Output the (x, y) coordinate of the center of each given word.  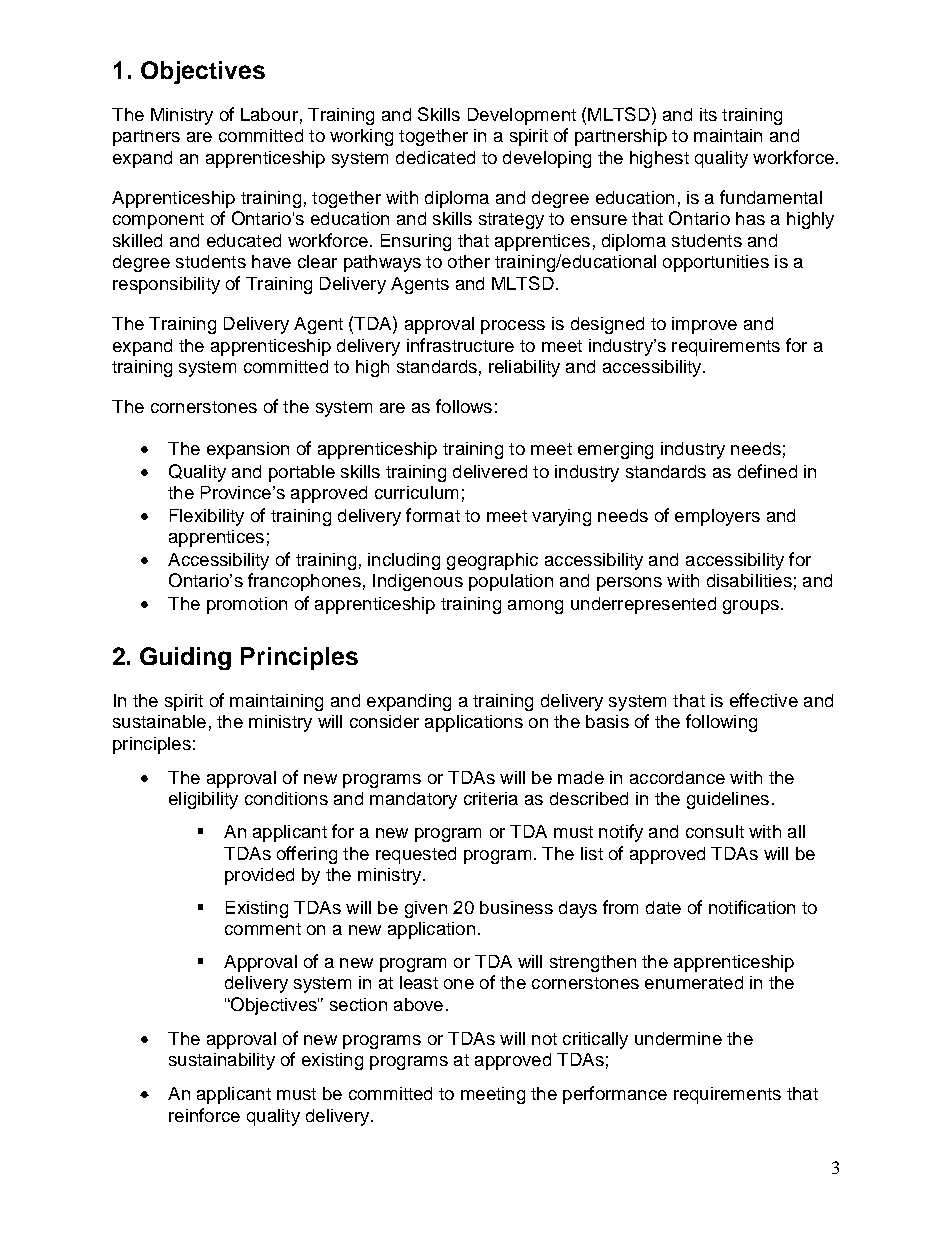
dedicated (435, 157)
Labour (269, 114)
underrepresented (643, 605)
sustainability (222, 1061)
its (708, 114)
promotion (247, 605)
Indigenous (418, 582)
